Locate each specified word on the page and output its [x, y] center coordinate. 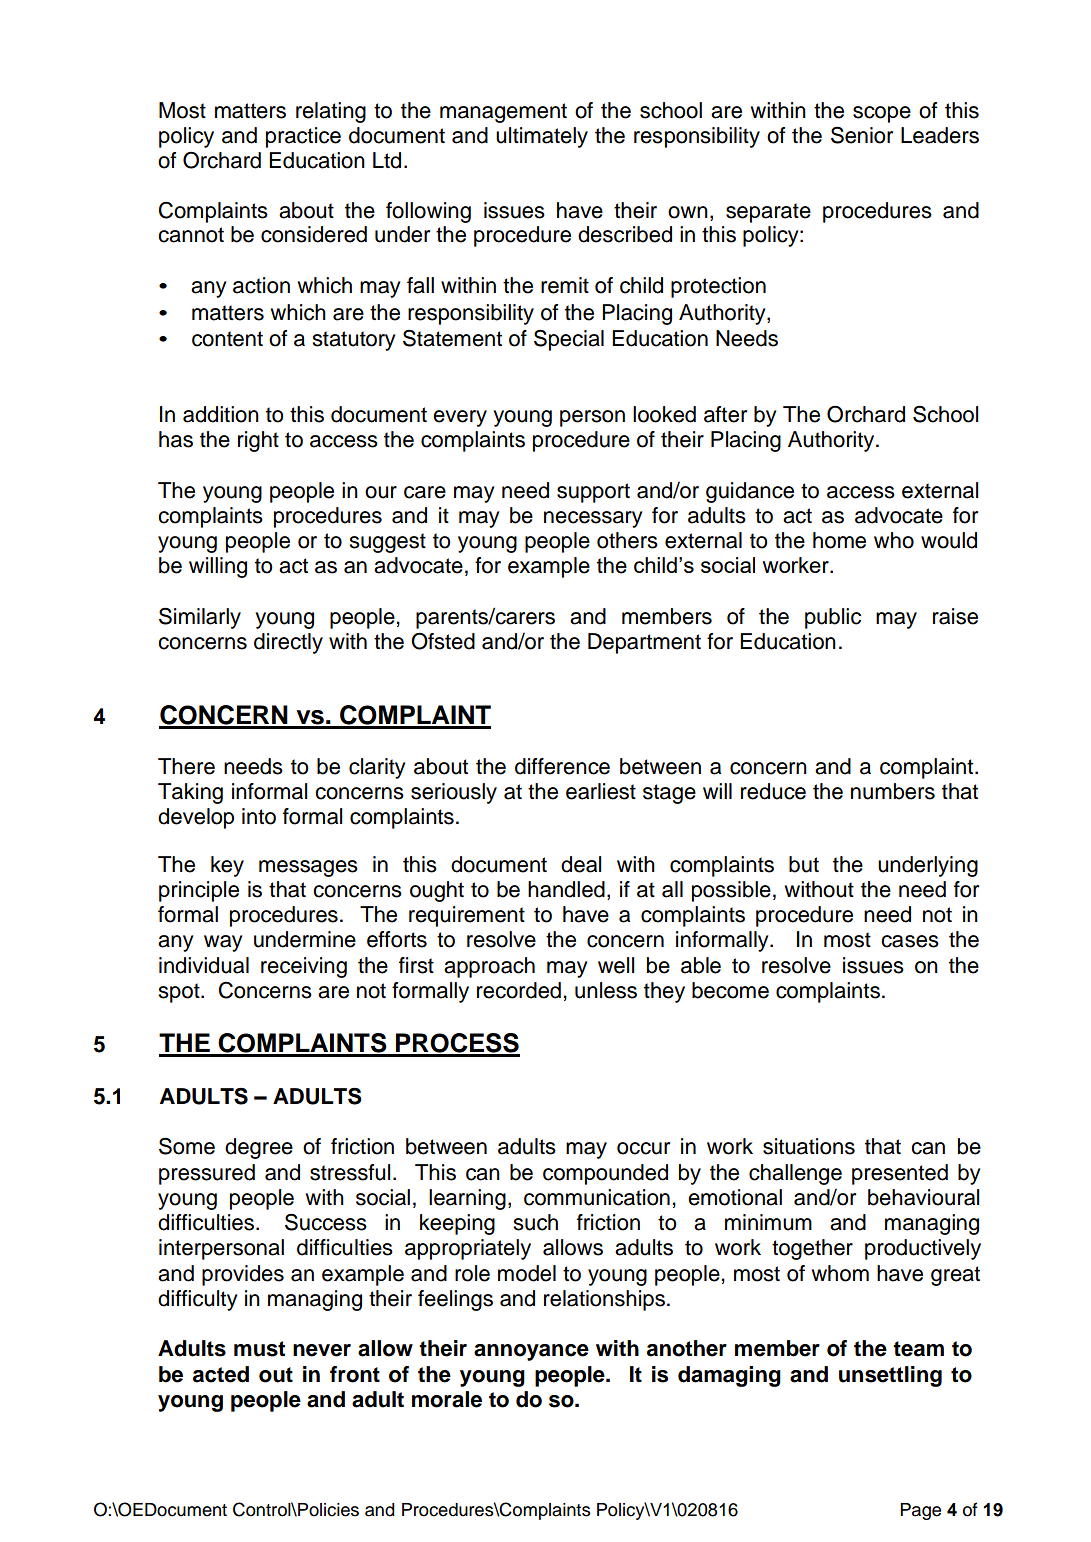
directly [288, 643]
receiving [304, 967]
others [627, 540]
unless [606, 990]
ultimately [542, 137]
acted [221, 1374]
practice [303, 137]
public [833, 618]
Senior [862, 135]
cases [910, 941]
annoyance [531, 1352]
